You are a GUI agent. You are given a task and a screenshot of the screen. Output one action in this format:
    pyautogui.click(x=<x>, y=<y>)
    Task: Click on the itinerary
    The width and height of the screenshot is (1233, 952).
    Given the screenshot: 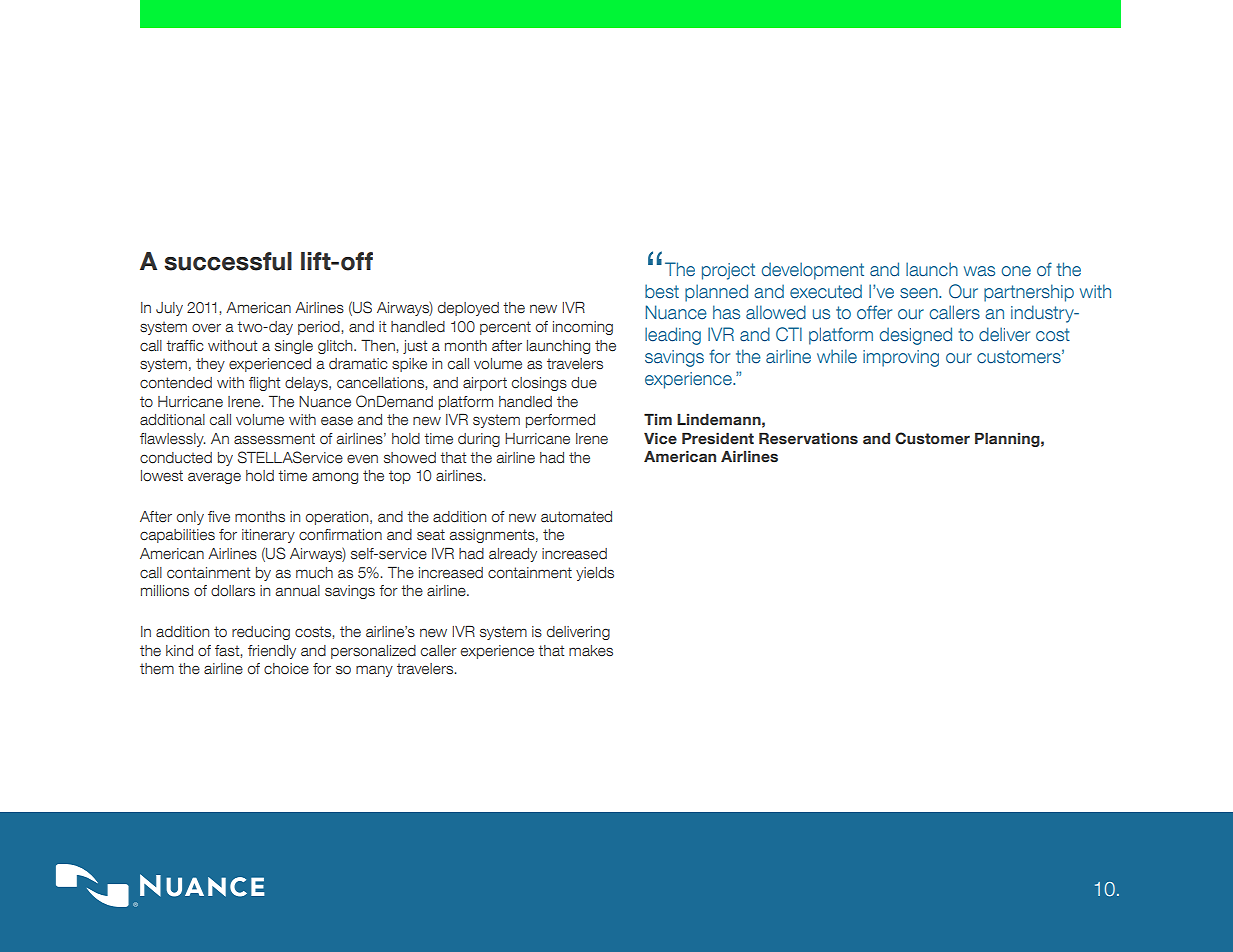 What is the action you would take?
    pyautogui.click(x=268, y=536)
